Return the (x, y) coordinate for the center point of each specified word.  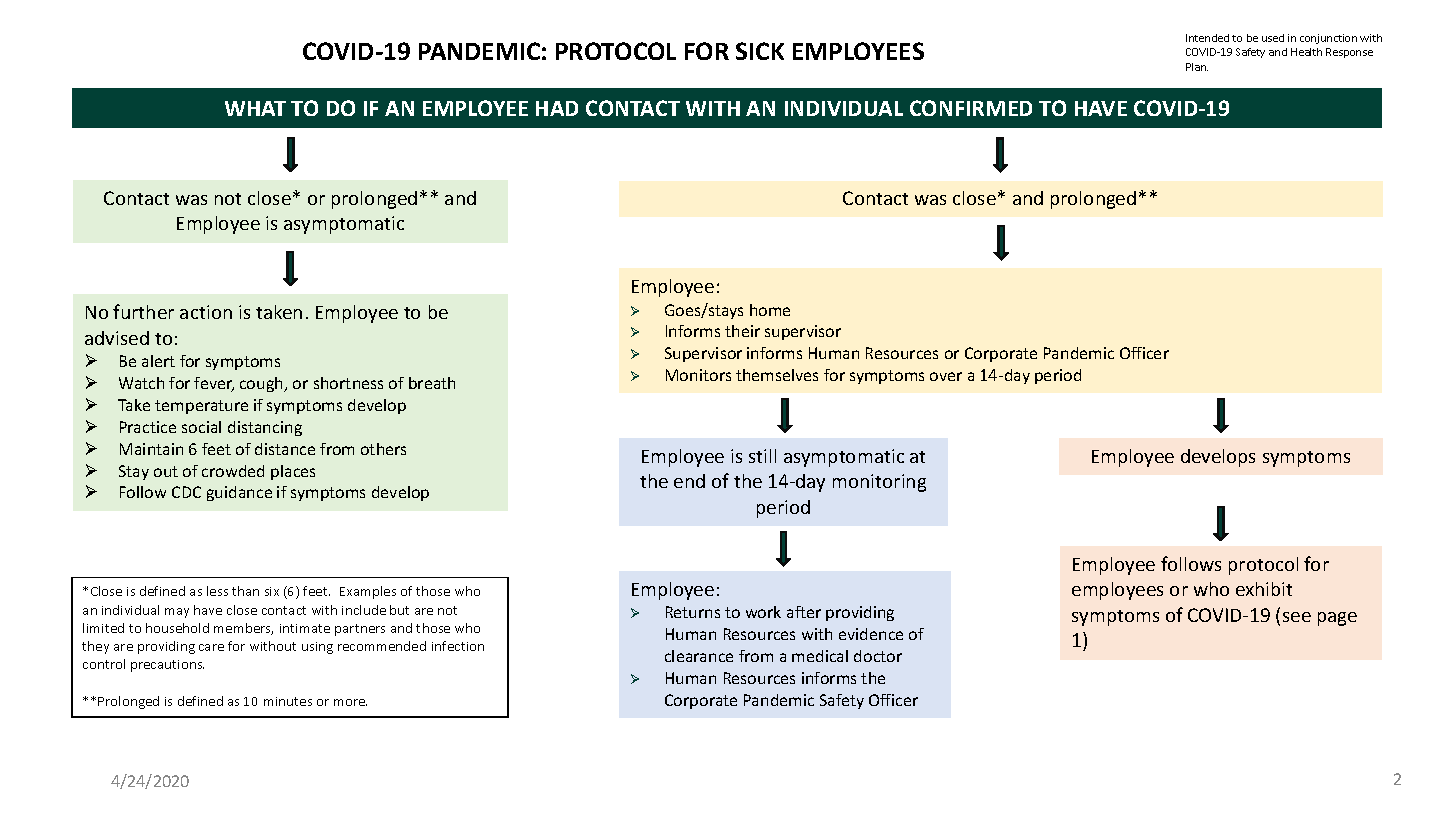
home (770, 310)
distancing (265, 428)
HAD (557, 108)
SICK (760, 51)
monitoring (879, 483)
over (946, 376)
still (762, 456)
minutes (288, 701)
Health (1306, 52)
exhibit (1264, 589)
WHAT (255, 108)
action (206, 312)
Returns (693, 612)
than (245, 591)
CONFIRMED (971, 108)
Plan (1197, 67)
